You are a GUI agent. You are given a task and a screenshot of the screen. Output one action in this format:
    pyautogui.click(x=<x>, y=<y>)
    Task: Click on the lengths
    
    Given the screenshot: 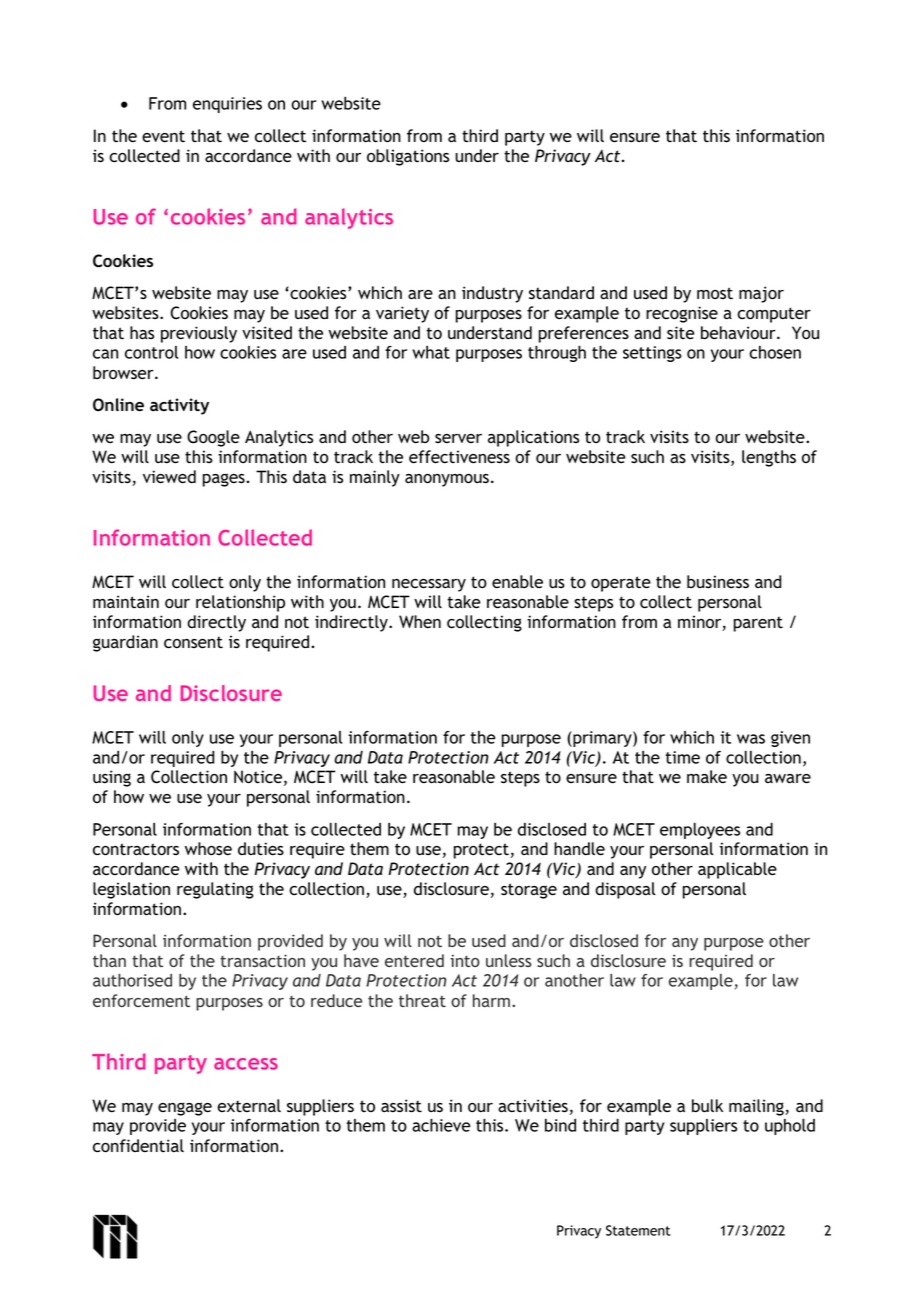 What is the action you would take?
    pyautogui.click(x=769, y=458)
